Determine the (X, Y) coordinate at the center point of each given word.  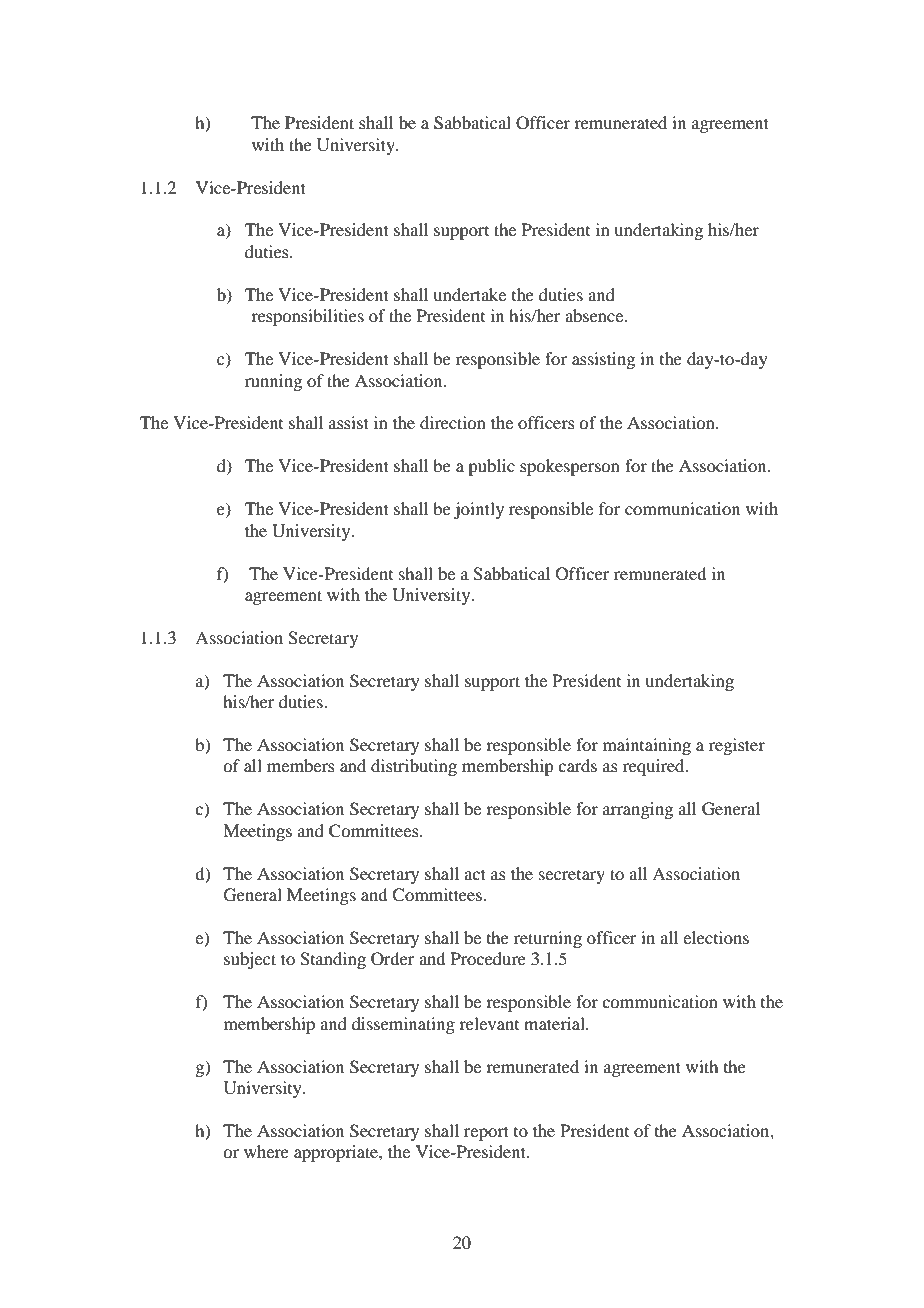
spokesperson (570, 467)
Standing (333, 960)
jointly (479, 510)
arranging (638, 810)
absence (595, 315)
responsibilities (307, 317)
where (266, 1151)
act (475, 874)
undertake (469, 294)
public (491, 467)
